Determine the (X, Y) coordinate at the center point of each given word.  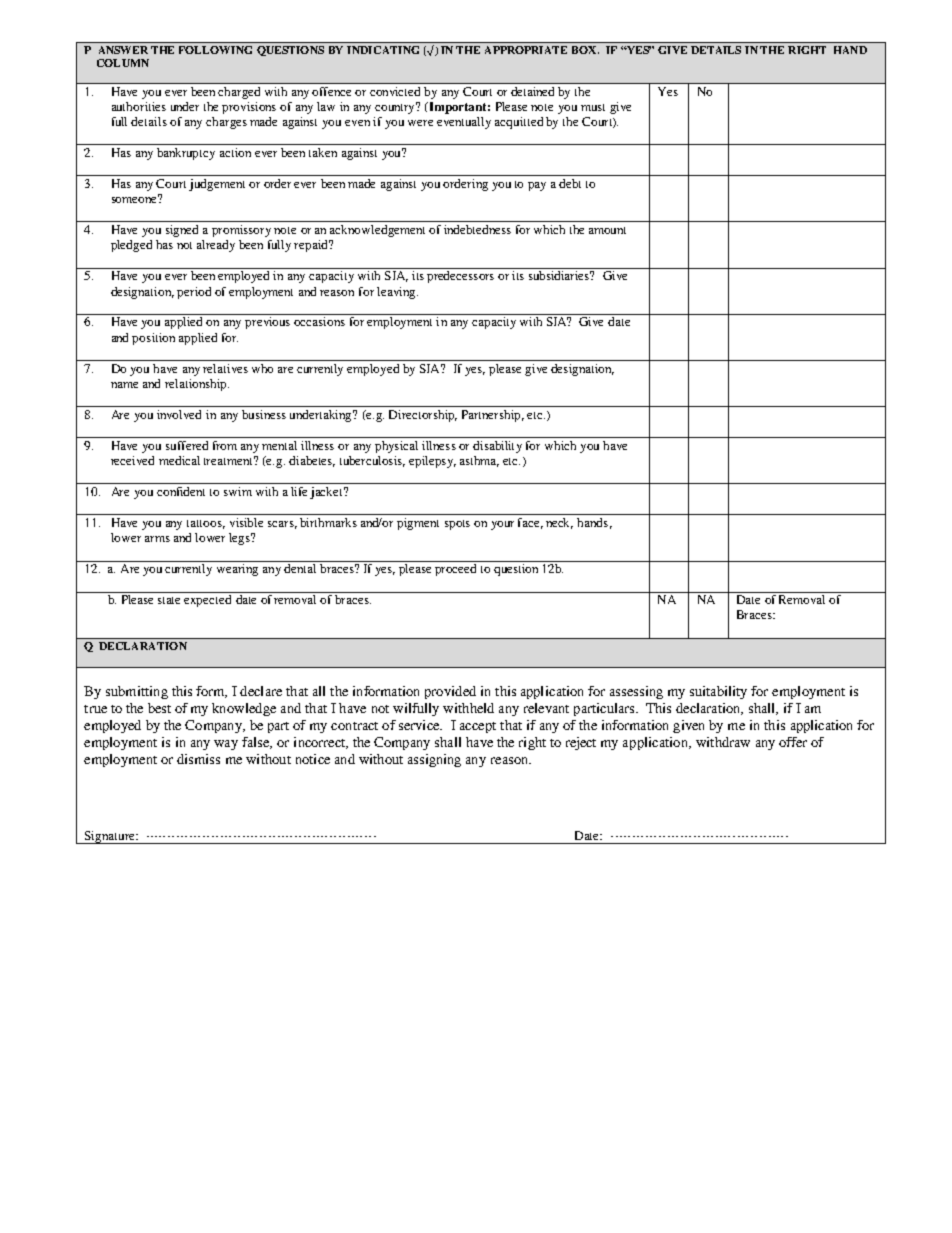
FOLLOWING (215, 50)
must (593, 107)
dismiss (198, 759)
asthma (479, 461)
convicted (395, 91)
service (420, 725)
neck (559, 523)
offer (793, 742)
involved (179, 414)
